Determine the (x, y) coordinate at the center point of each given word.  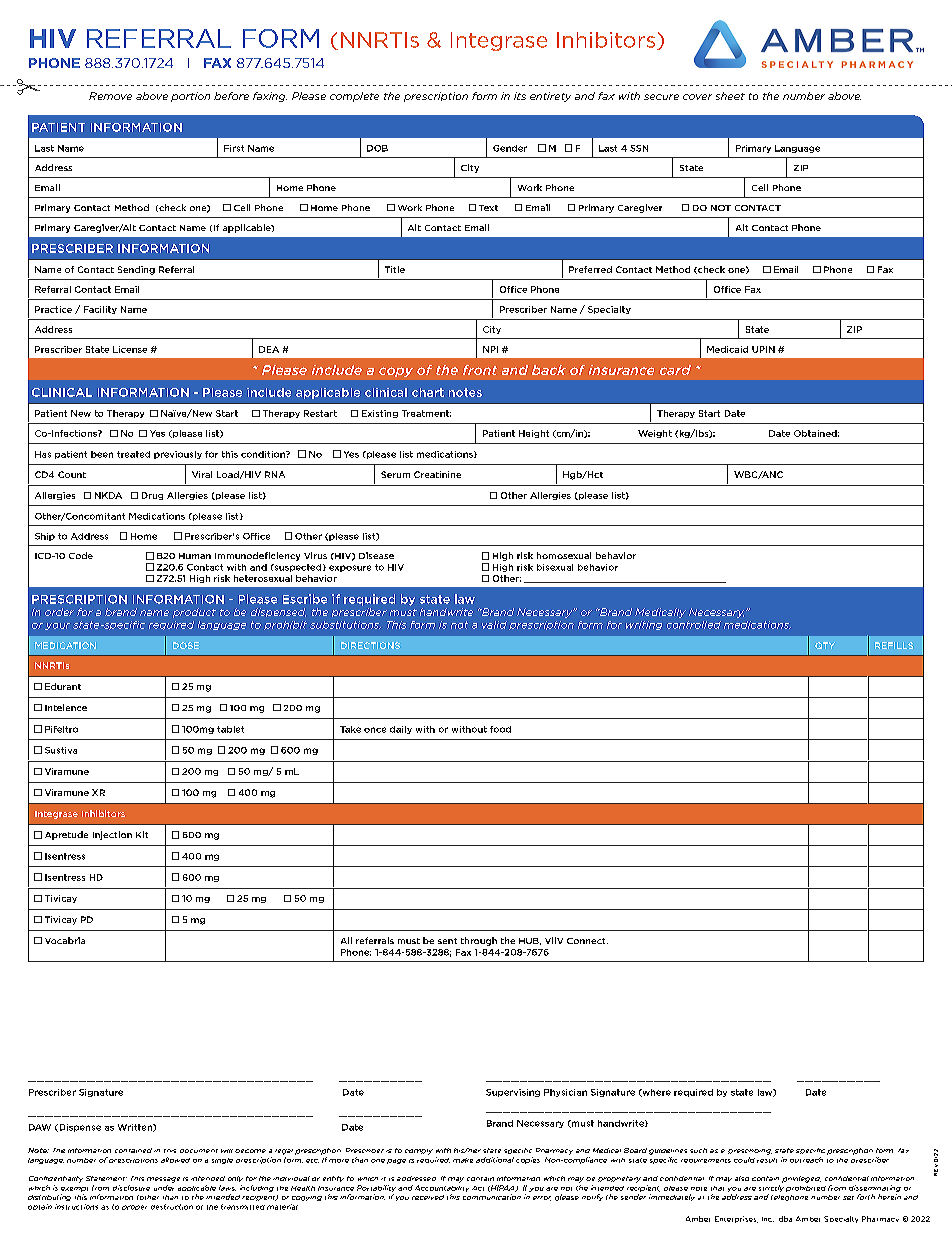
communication (492, 1197)
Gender (510, 148)
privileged (801, 1179)
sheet (730, 96)
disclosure (131, 1188)
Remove (110, 96)
